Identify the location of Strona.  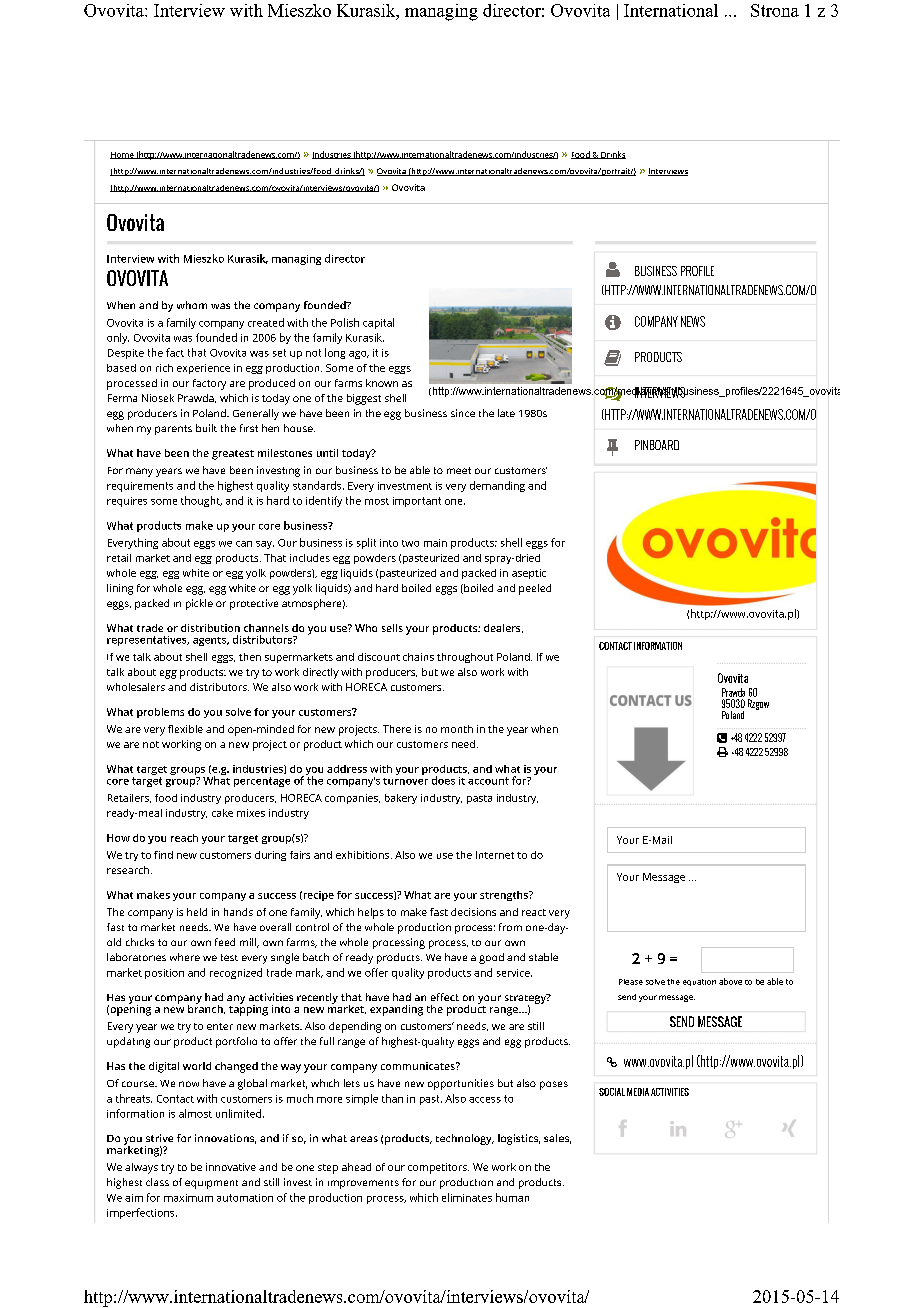
(775, 10).
